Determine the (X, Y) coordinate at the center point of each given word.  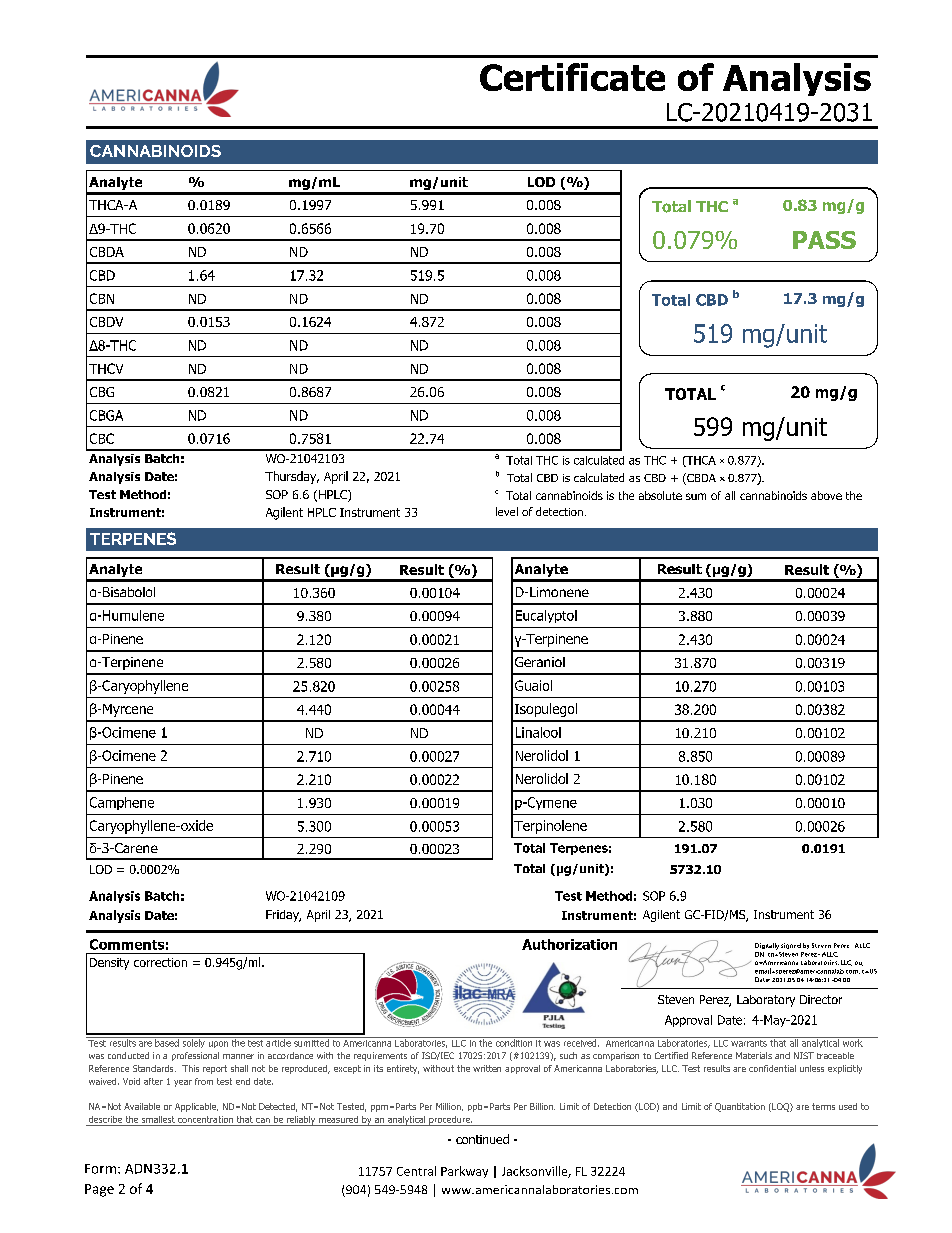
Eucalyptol (546, 616)
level (507, 511)
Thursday (292, 477)
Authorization (569, 944)
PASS (824, 240)
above (826, 495)
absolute (660, 495)
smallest (158, 1119)
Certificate (572, 77)
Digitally (767, 946)
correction (160, 962)
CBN (102, 298)
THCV (106, 368)
